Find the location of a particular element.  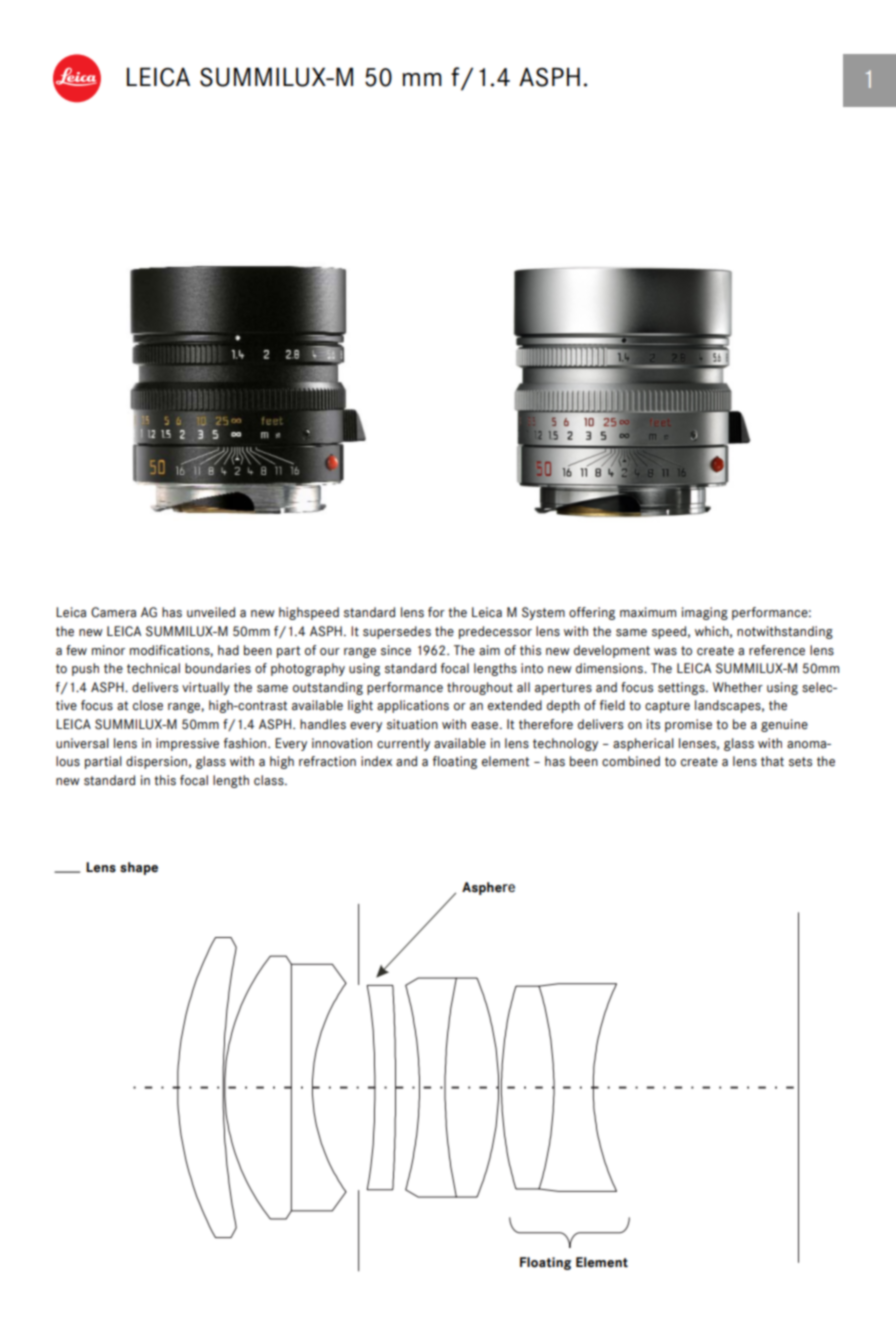

Whether is located at coordinates (738, 687).
